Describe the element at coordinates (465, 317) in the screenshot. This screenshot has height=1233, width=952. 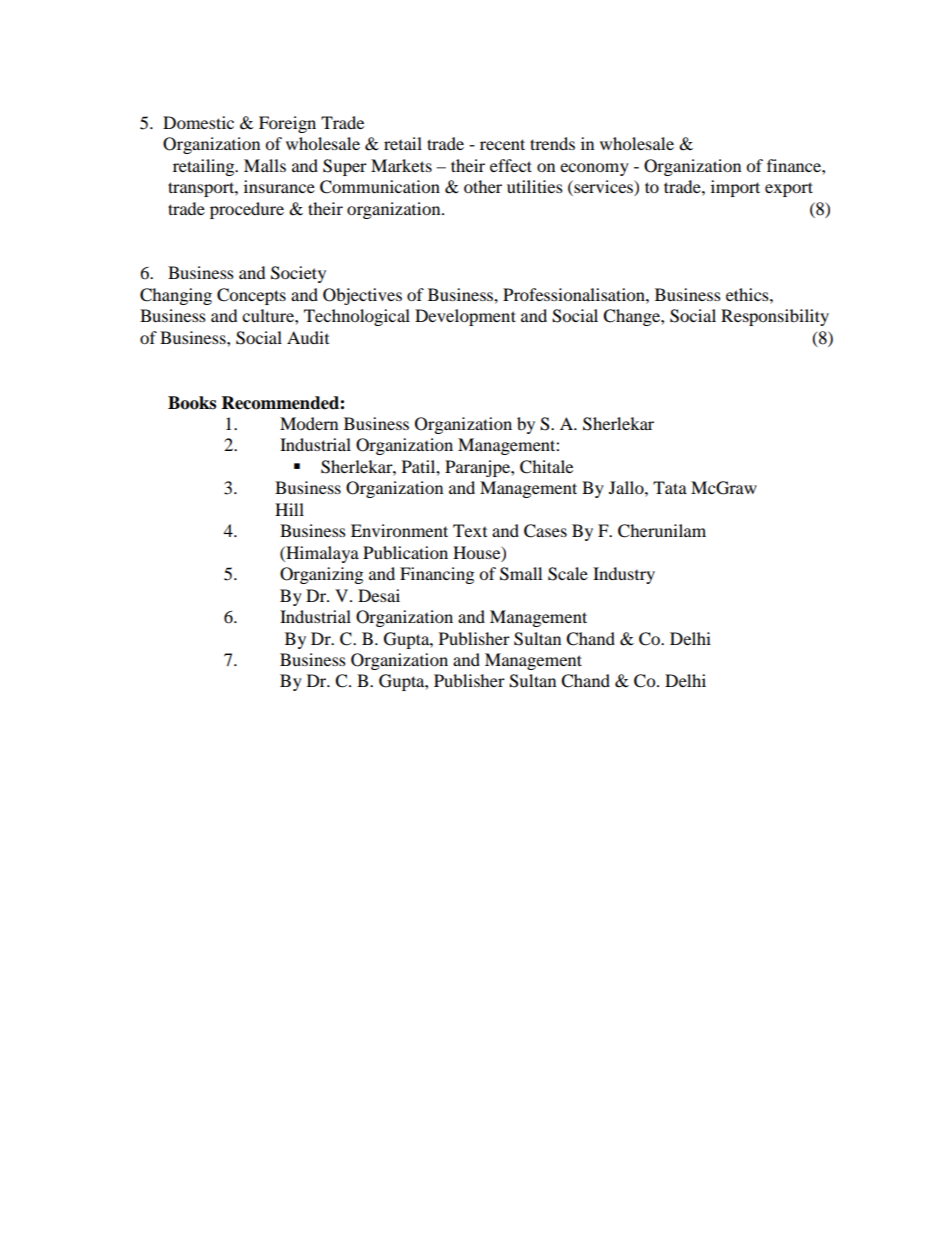
I see `Development` at that location.
